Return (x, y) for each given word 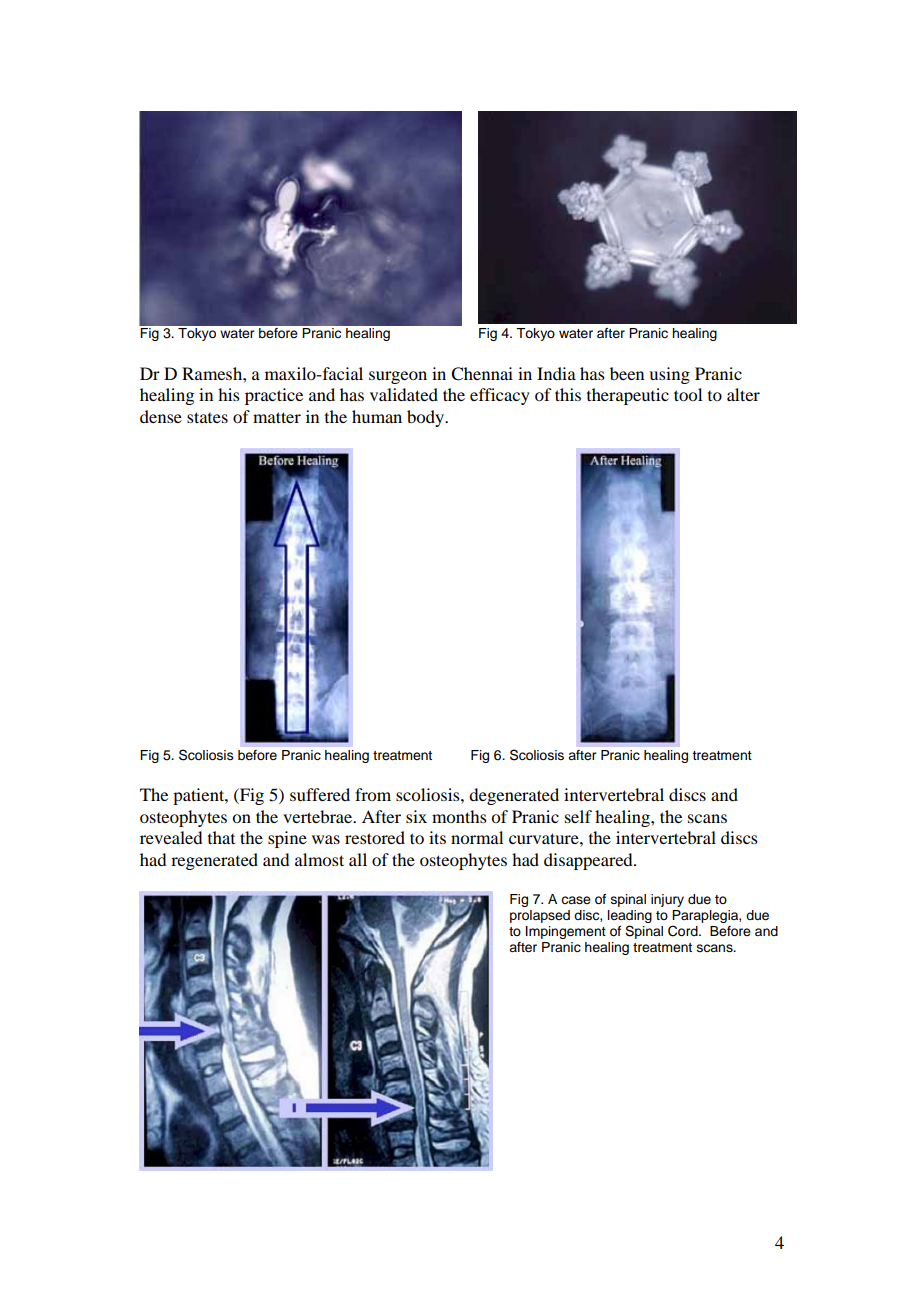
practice (274, 396)
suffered (320, 794)
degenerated (514, 796)
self (578, 816)
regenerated (214, 861)
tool (688, 394)
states (207, 417)
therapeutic (628, 396)
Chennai (482, 374)
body (427, 418)
